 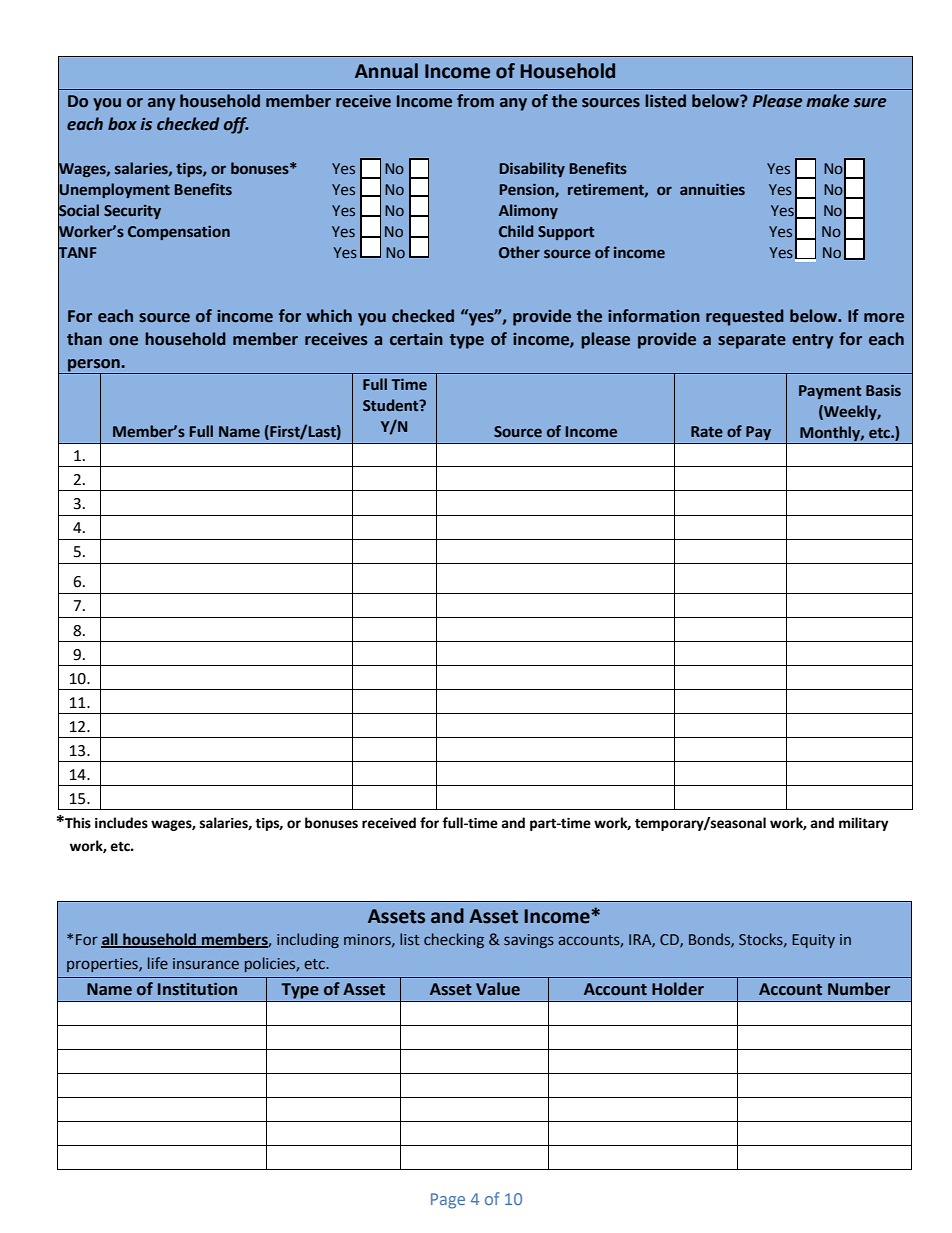 What do you see at coordinates (812, 341) in the screenshot?
I see `entry` at bounding box center [812, 341].
